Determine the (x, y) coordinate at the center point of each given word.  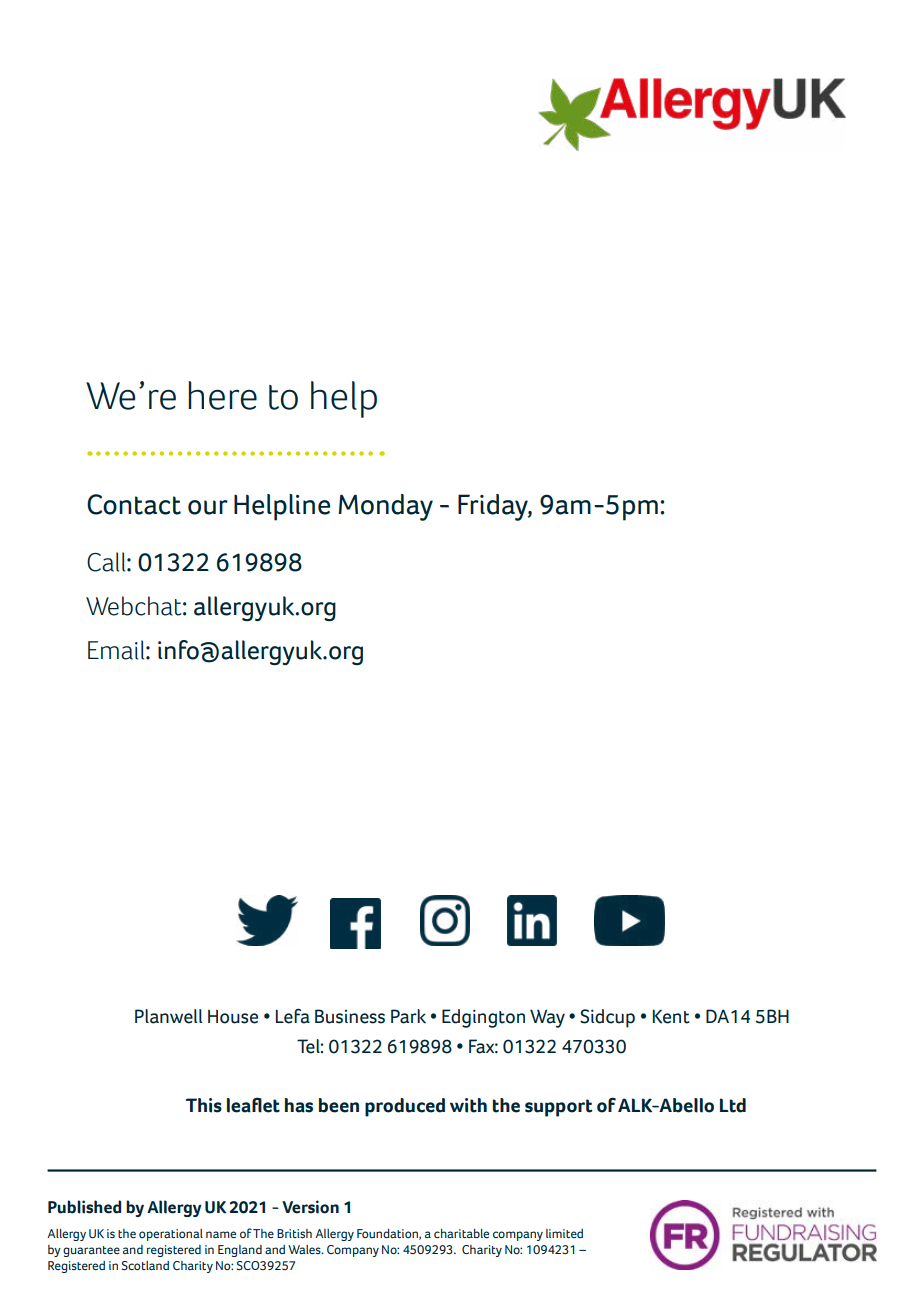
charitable (461, 1233)
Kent (671, 1016)
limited (564, 1233)
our (208, 507)
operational (171, 1235)
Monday (385, 507)
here (222, 395)
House (233, 1016)
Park (408, 1016)
